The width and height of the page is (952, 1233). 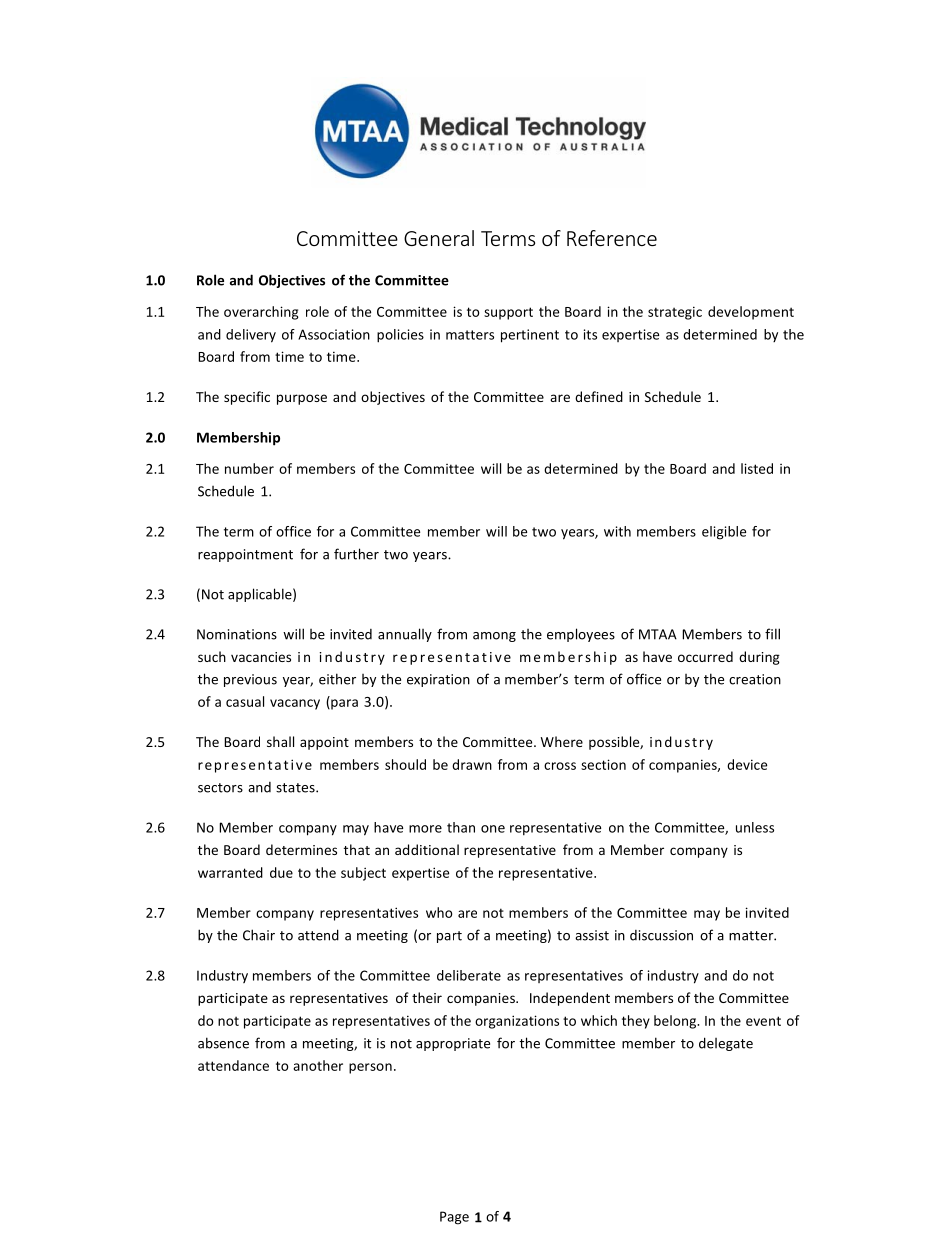 What do you see at coordinates (747, 764) in the page?
I see `device` at bounding box center [747, 764].
